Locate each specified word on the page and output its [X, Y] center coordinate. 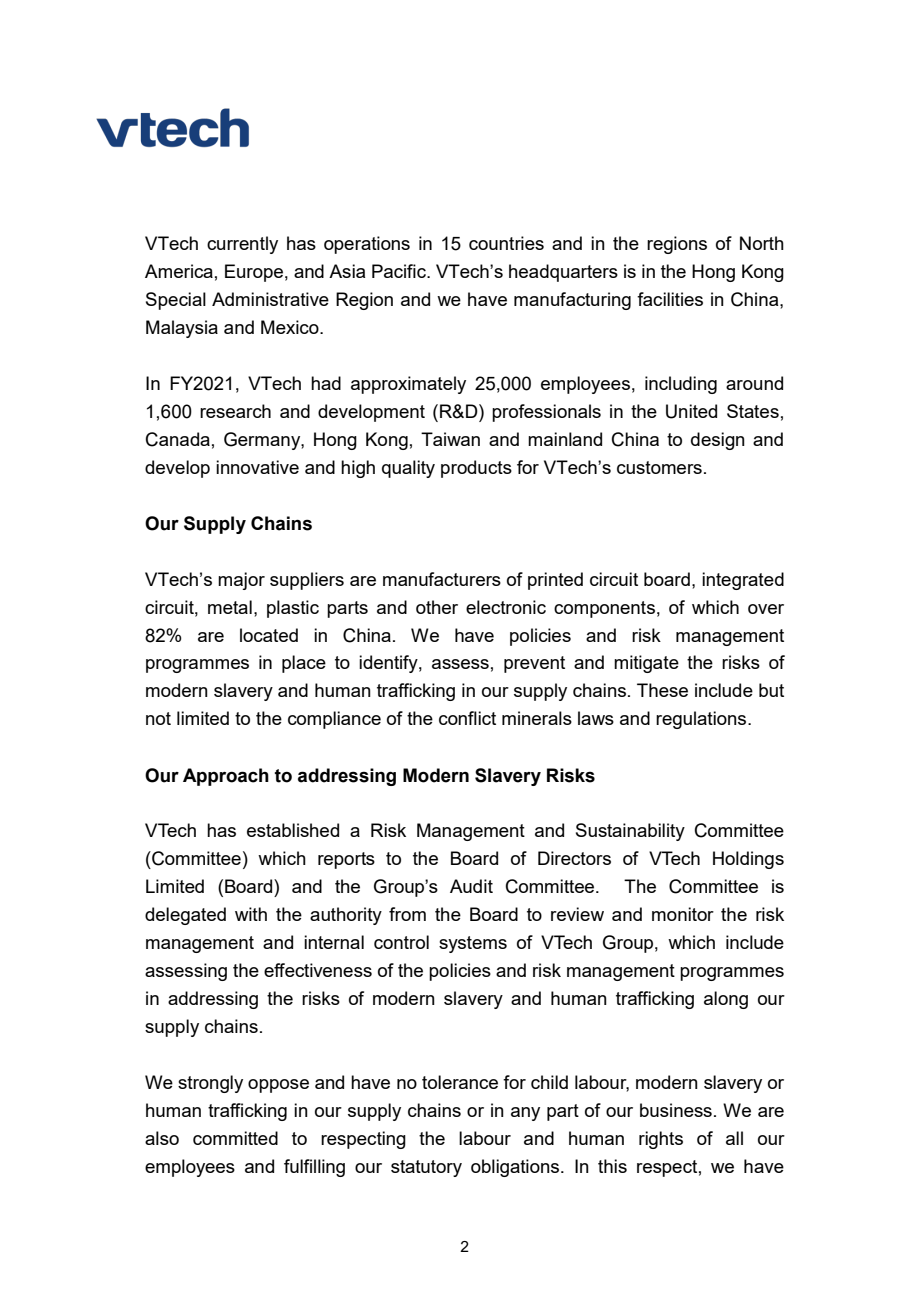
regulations [702, 720]
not [158, 718]
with [251, 914]
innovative [257, 467]
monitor [683, 914]
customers [659, 467]
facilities [670, 299]
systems [473, 944]
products [476, 469]
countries [506, 243]
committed [235, 1138]
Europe [254, 273]
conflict [467, 718]
